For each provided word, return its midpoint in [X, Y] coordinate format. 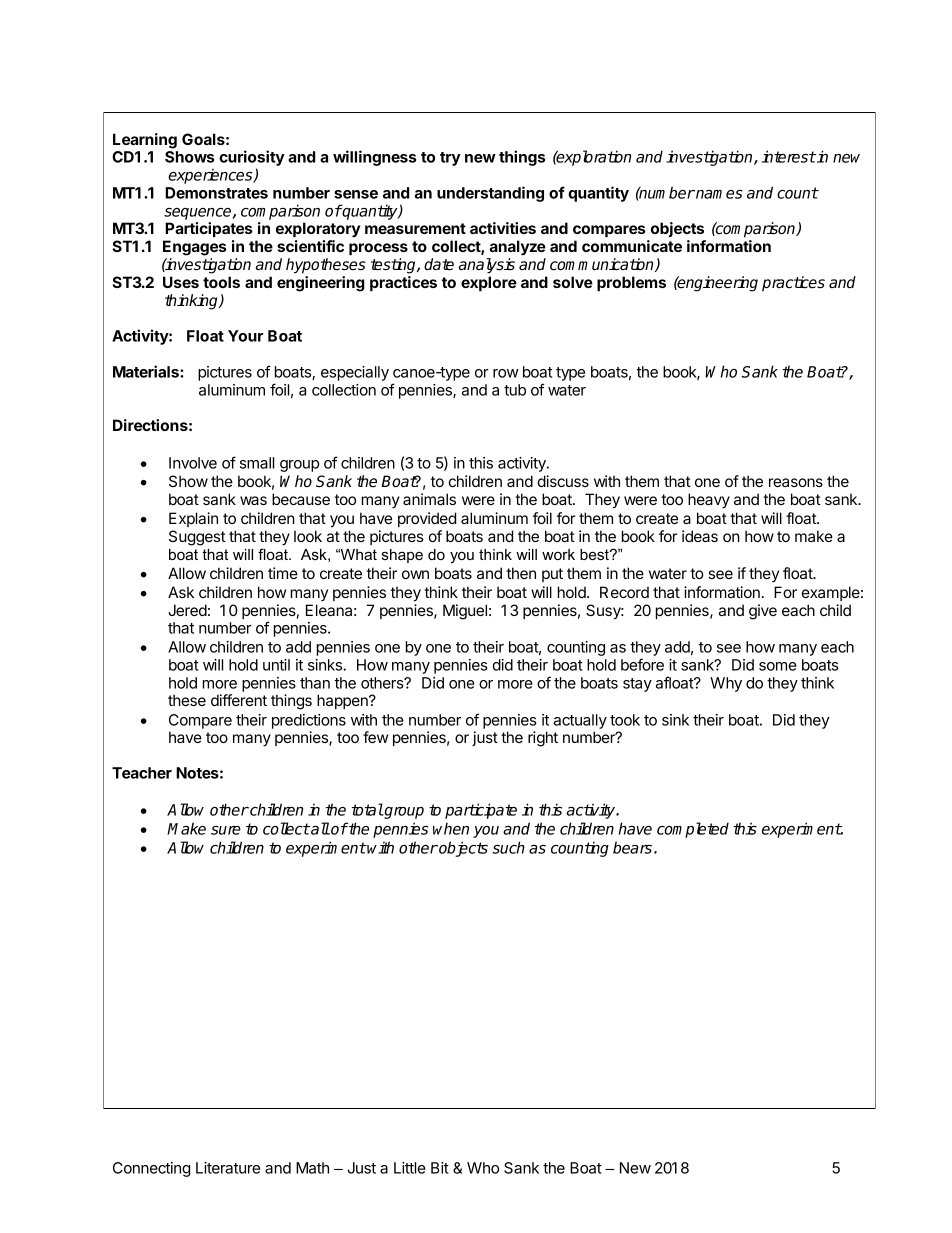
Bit [440, 1168]
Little [410, 1168]
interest [789, 156]
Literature [228, 1168]
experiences [211, 176]
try [450, 159]
